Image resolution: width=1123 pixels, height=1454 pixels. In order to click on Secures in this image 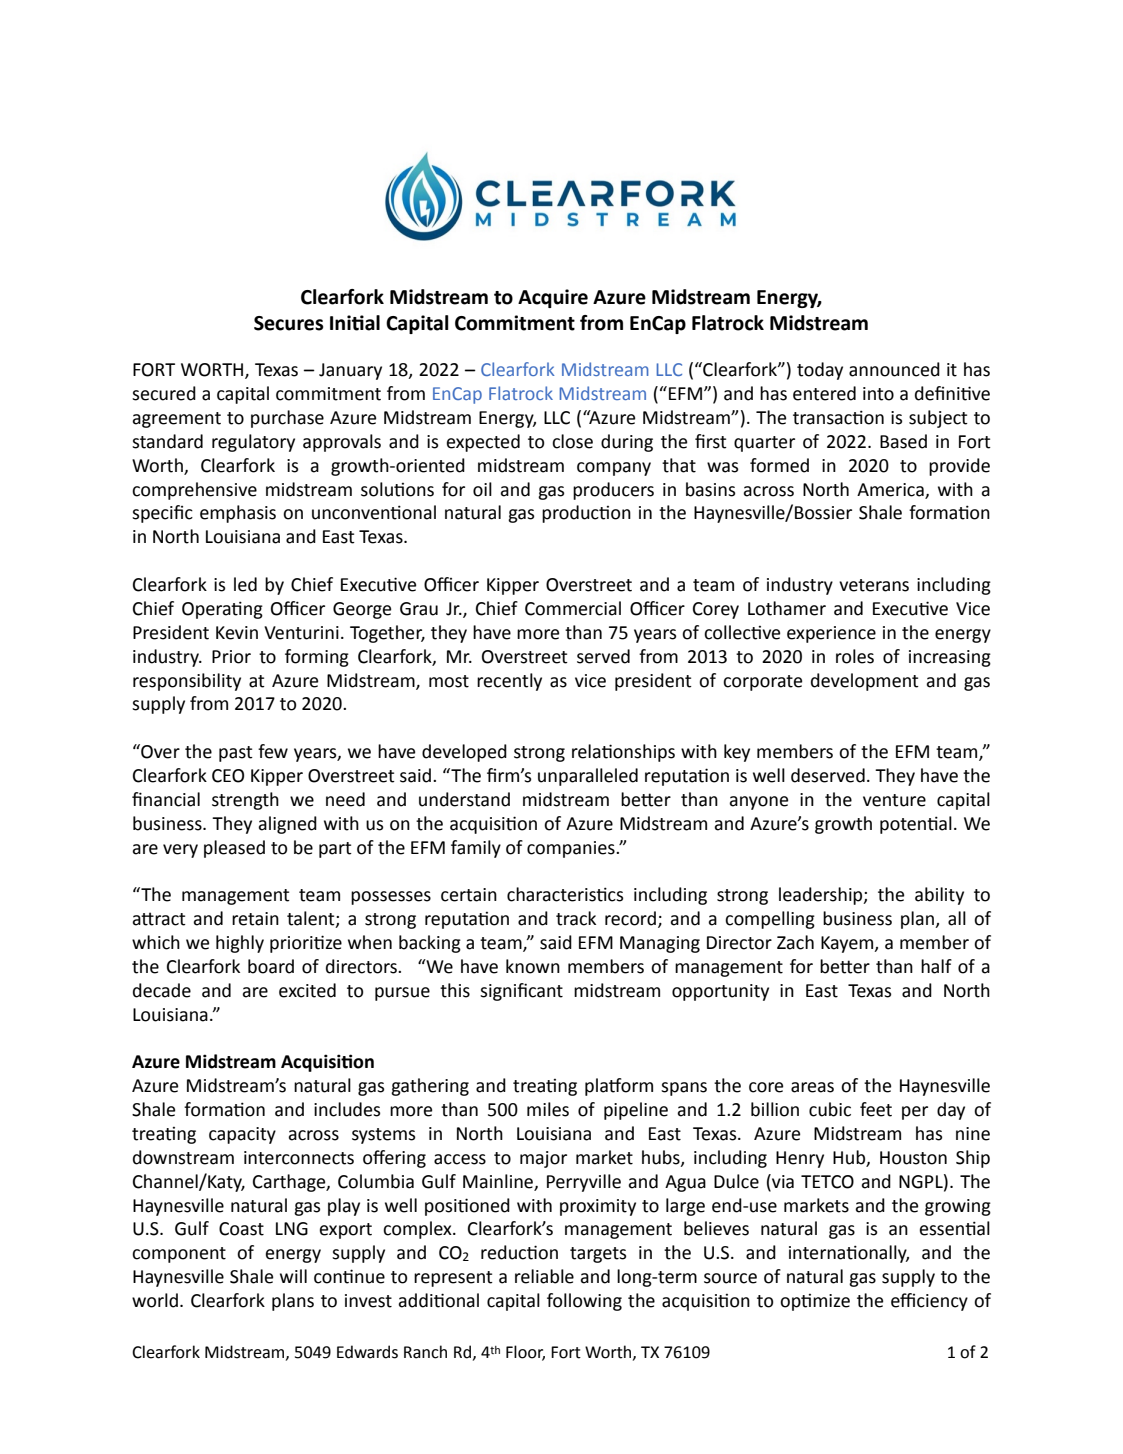, I will do `click(288, 323)`.
